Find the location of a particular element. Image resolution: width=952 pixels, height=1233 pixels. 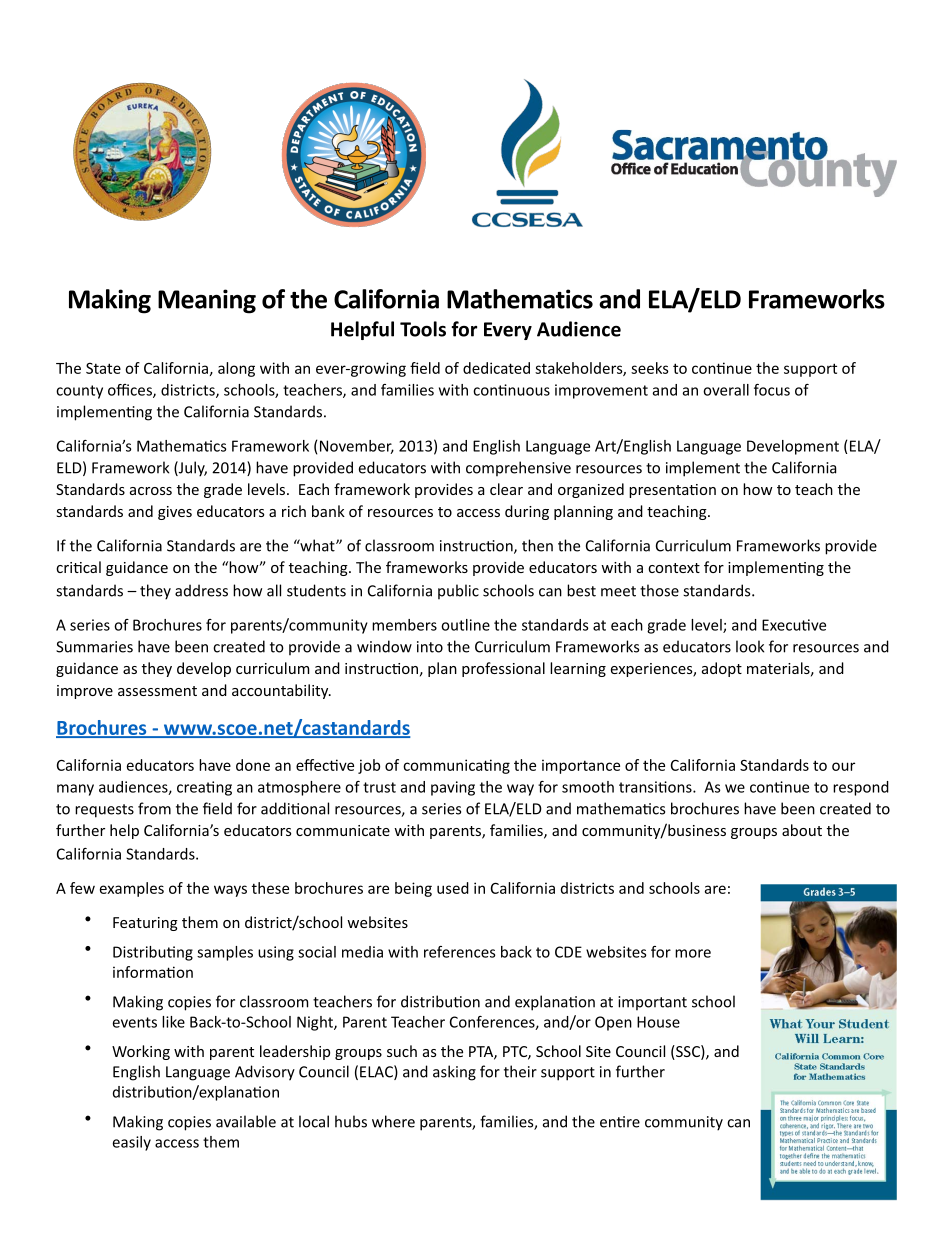

assessment is located at coordinates (157, 691).
